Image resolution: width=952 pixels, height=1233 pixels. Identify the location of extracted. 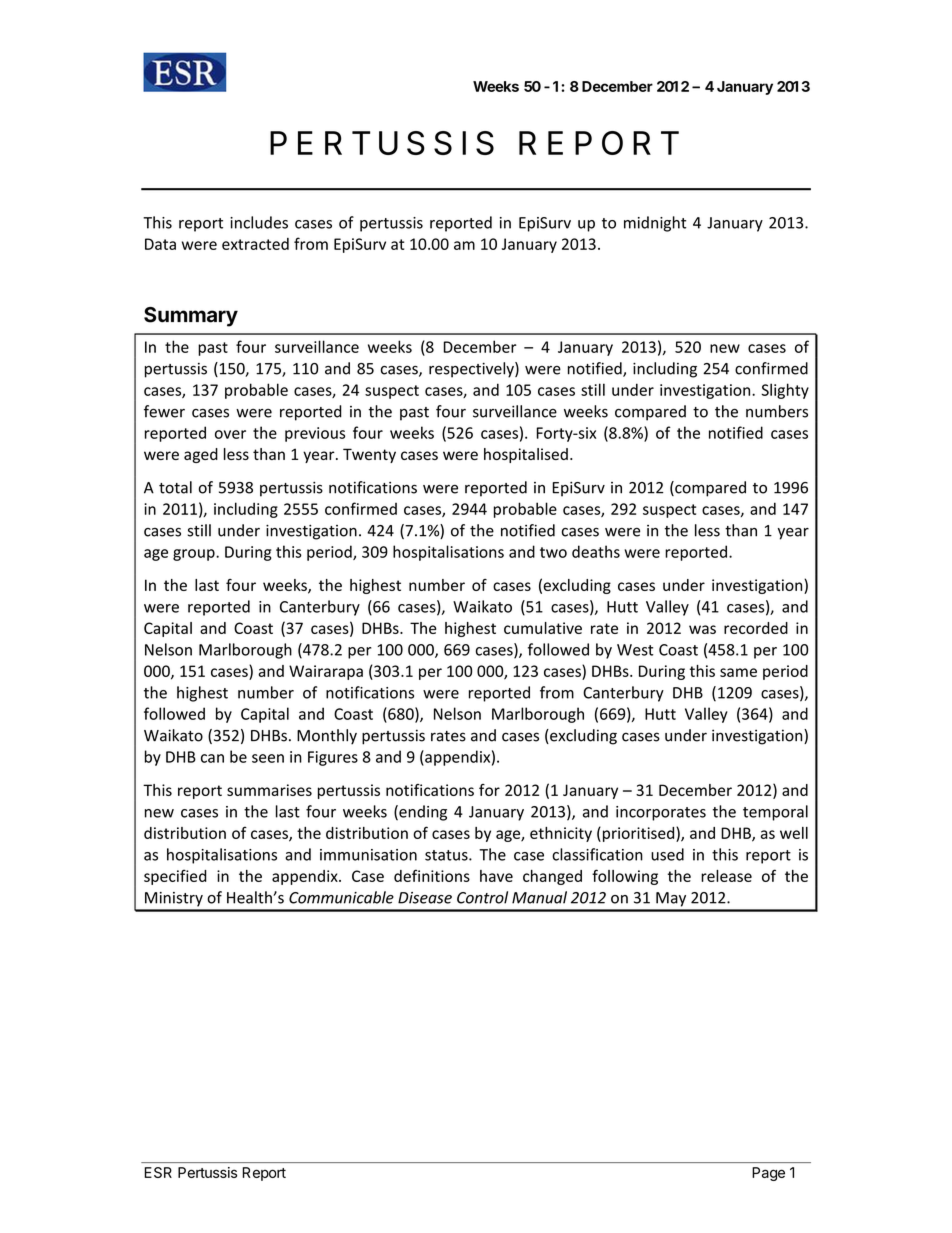
(255, 244).
